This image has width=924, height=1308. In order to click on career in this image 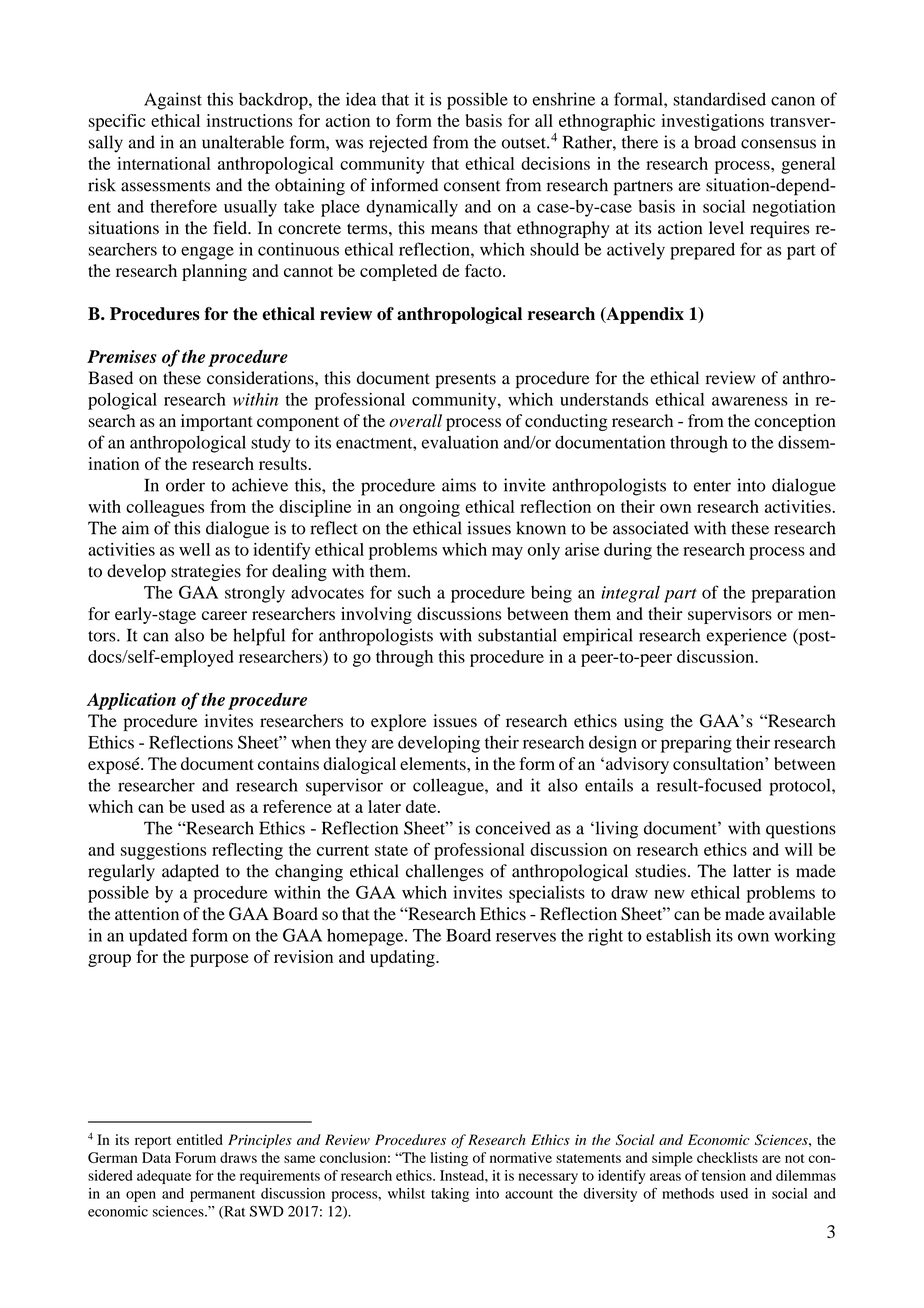, I will do `click(224, 615)`.
